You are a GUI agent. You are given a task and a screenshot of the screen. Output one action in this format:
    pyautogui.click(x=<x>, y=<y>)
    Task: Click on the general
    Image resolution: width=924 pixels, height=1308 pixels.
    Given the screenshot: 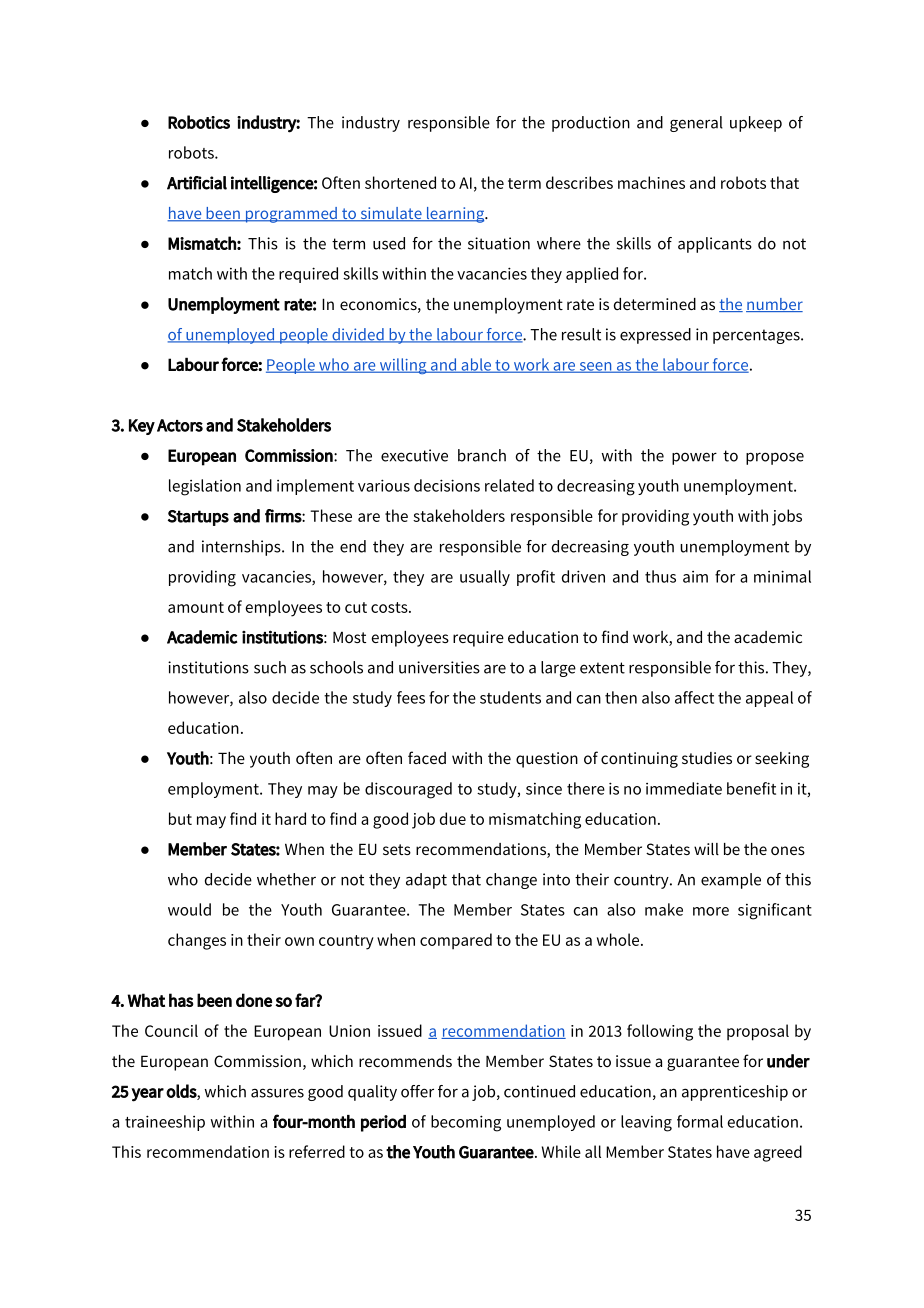 What is the action you would take?
    pyautogui.click(x=696, y=124)
